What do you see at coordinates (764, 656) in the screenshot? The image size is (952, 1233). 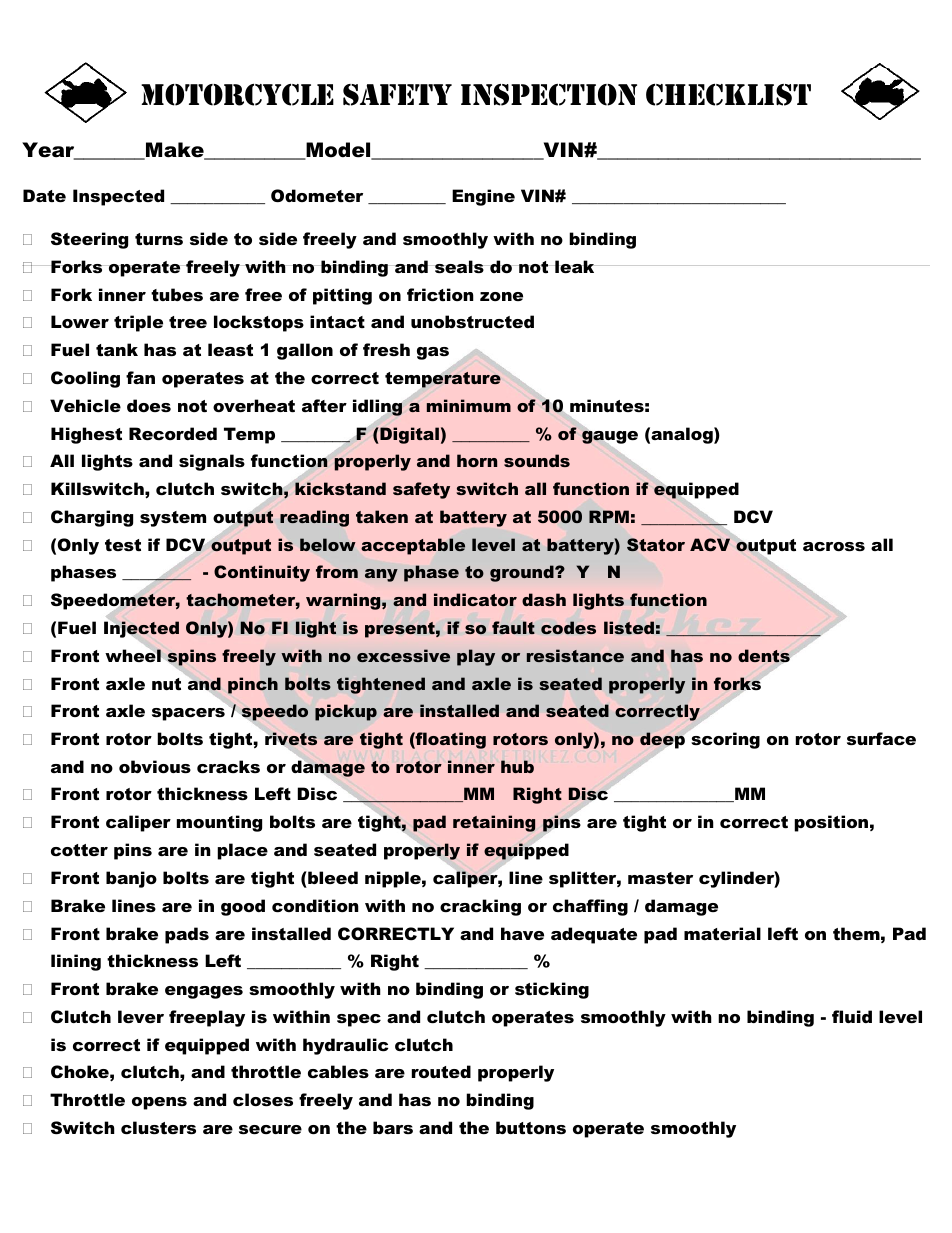 I see `dents` at bounding box center [764, 656].
